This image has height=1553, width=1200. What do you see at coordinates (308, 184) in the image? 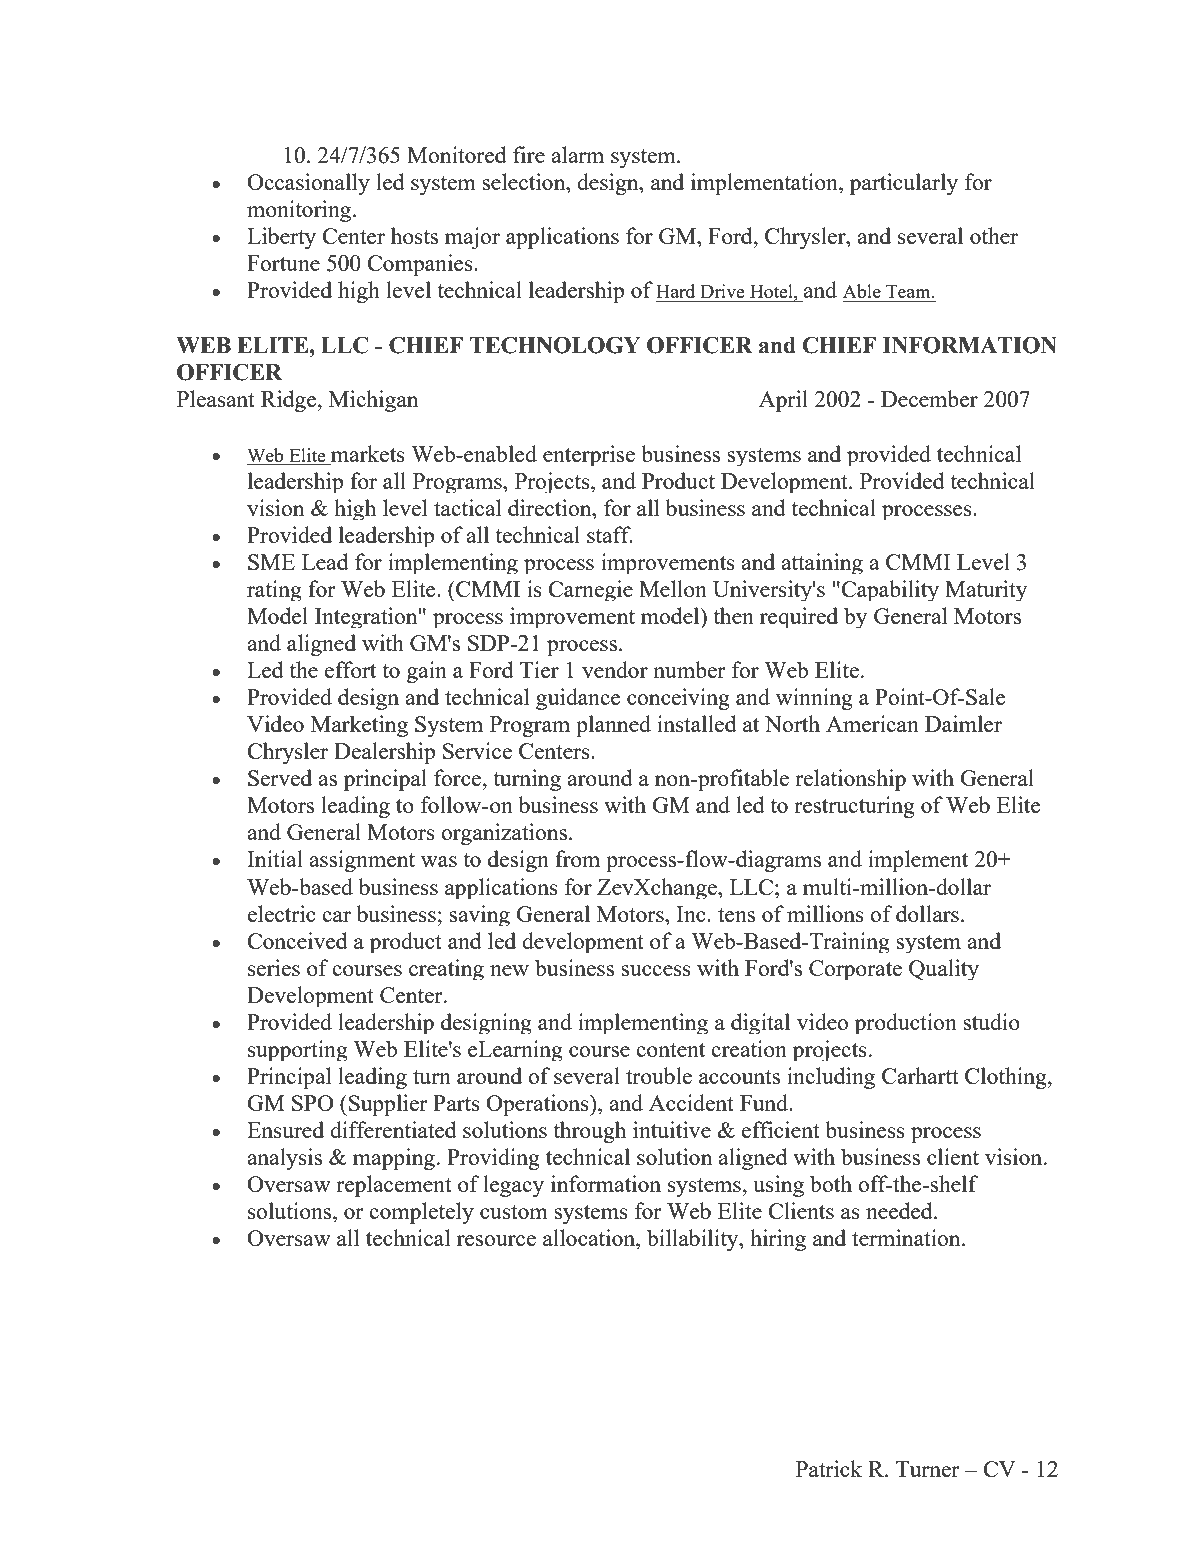
I see `Occasionally` at bounding box center [308, 184].
